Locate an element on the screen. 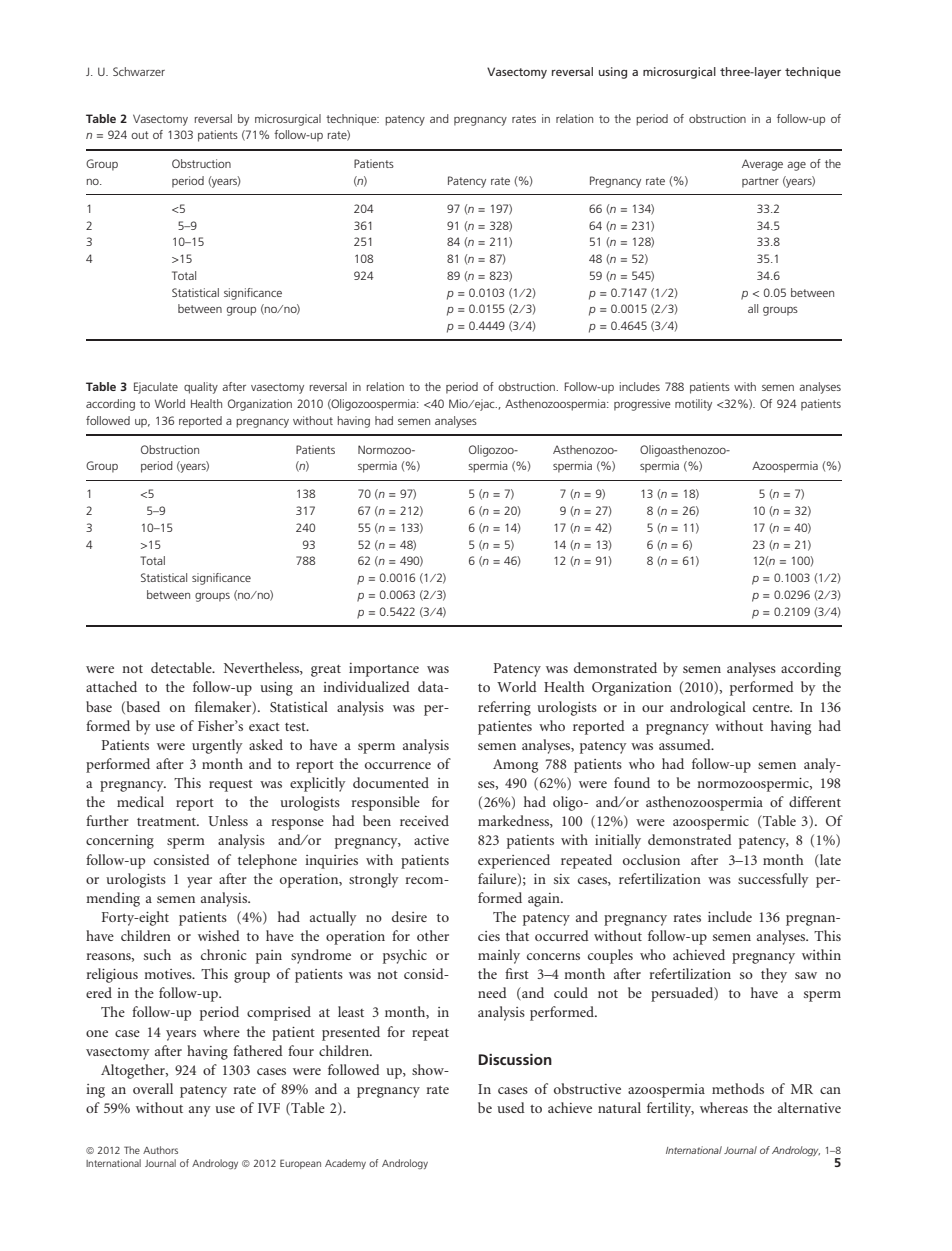 This screenshot has height=1251, width=952. attached is located at coordinates (111, 686).
